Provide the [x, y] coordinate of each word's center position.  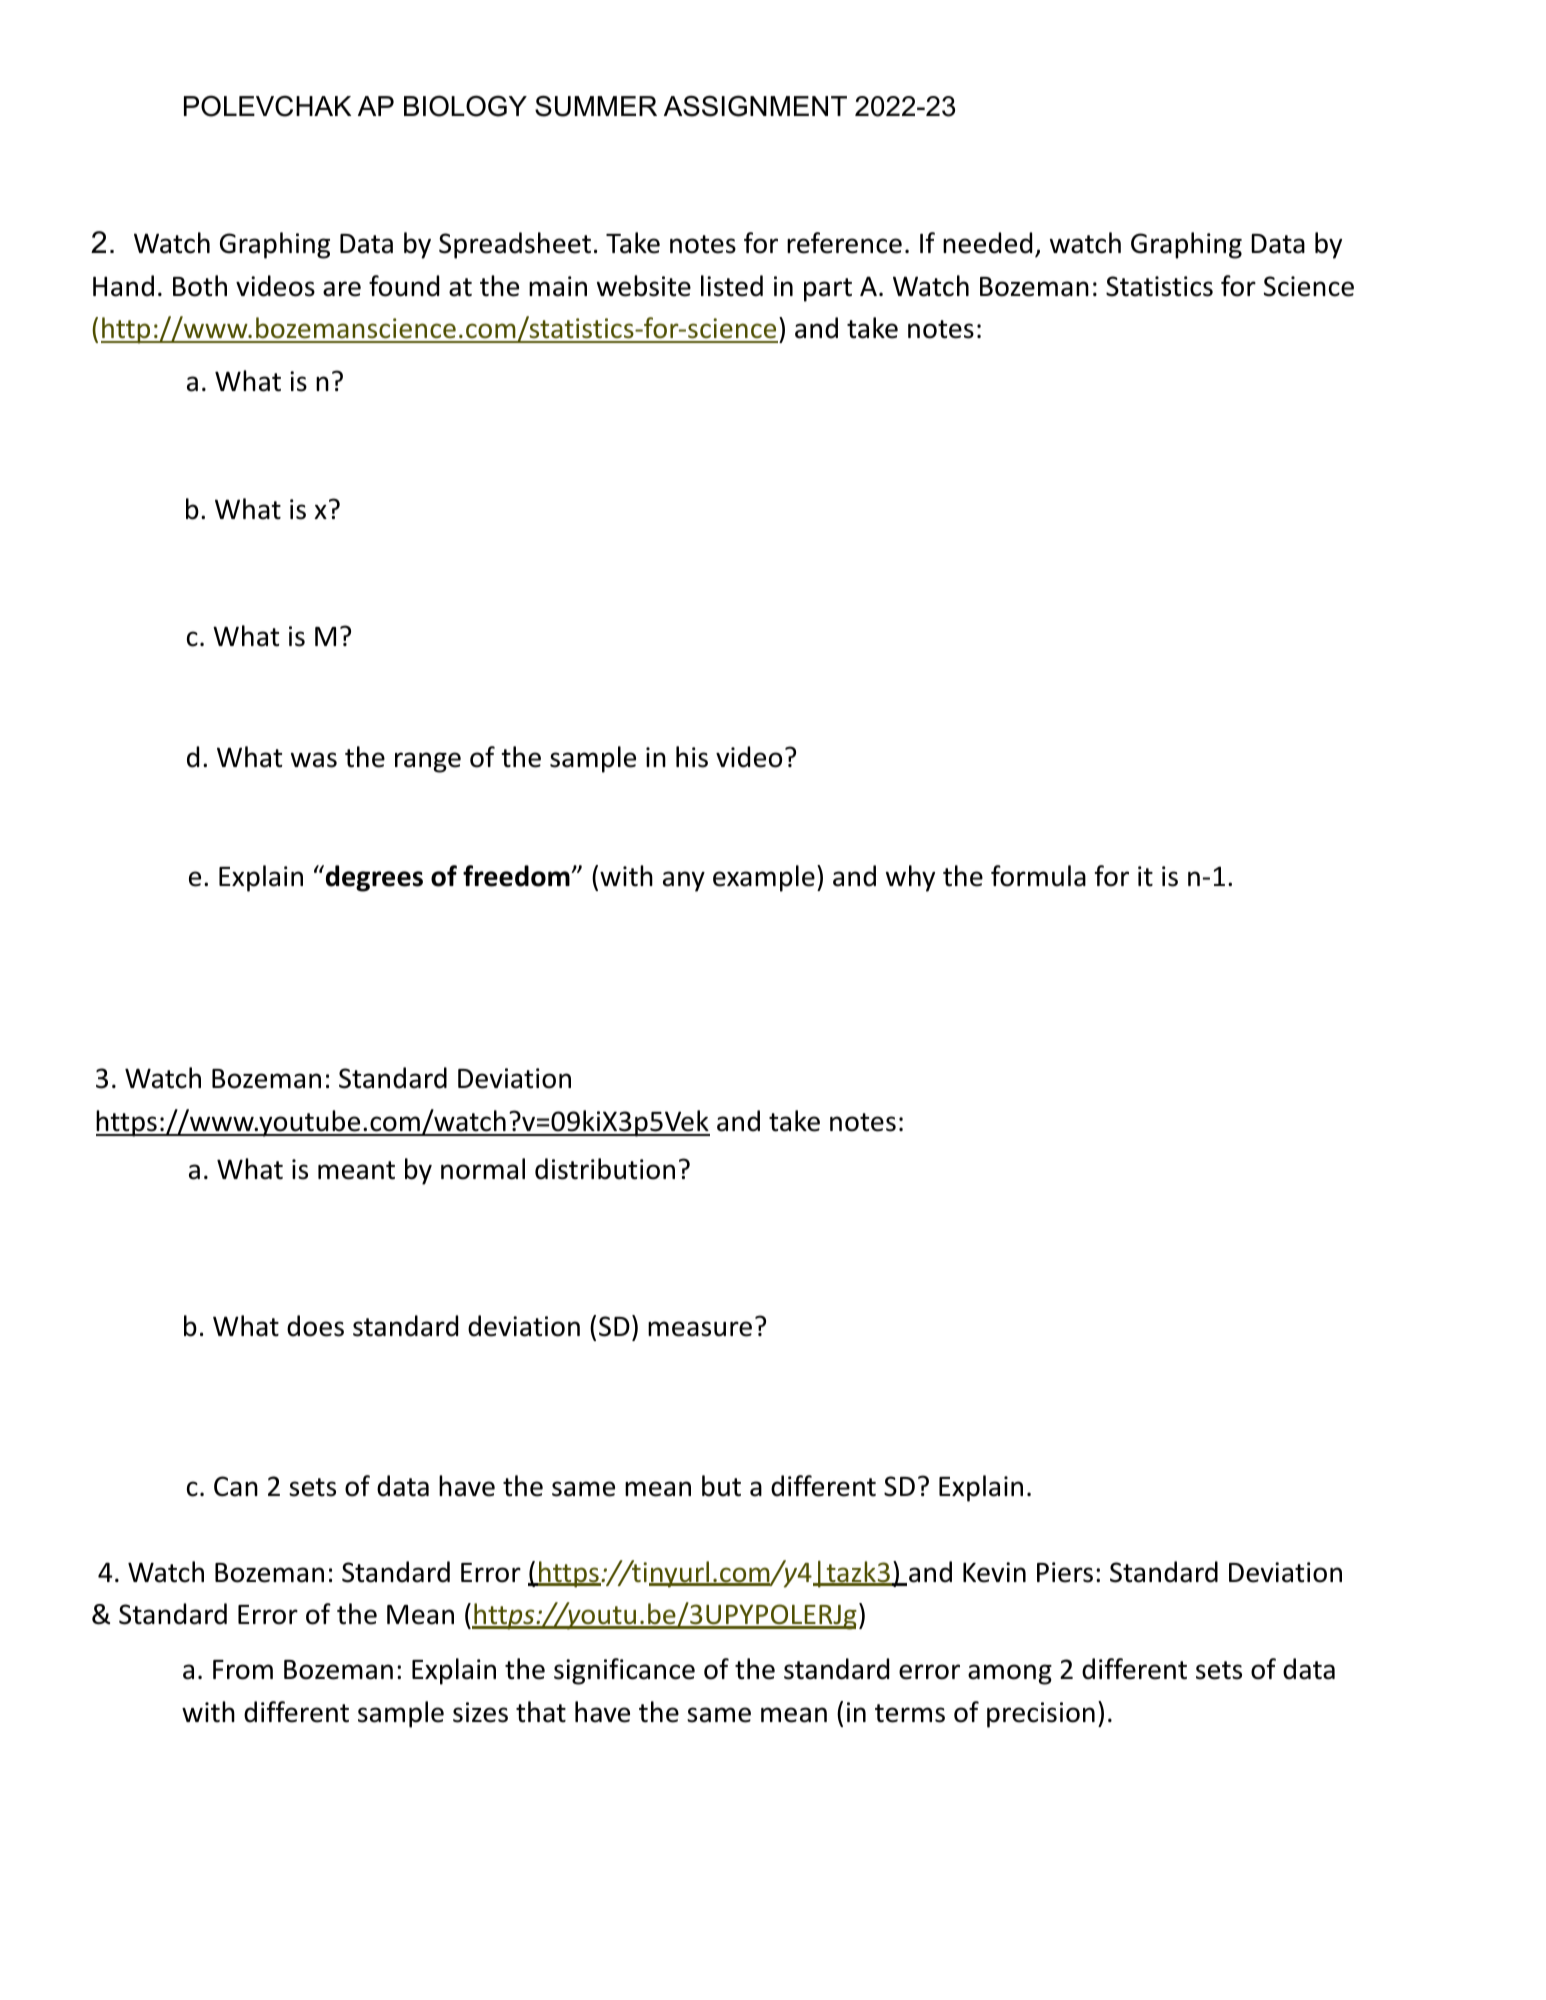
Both [200, 286]
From [243, 1670]
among [1010, 1674]
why [910, 878]
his [692, 757]
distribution [605, 1169]
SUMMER [596, 106]
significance [624, 1671]
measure [700, 1329]
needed [987, 243]
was [314, 760]
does [315, 1326]
